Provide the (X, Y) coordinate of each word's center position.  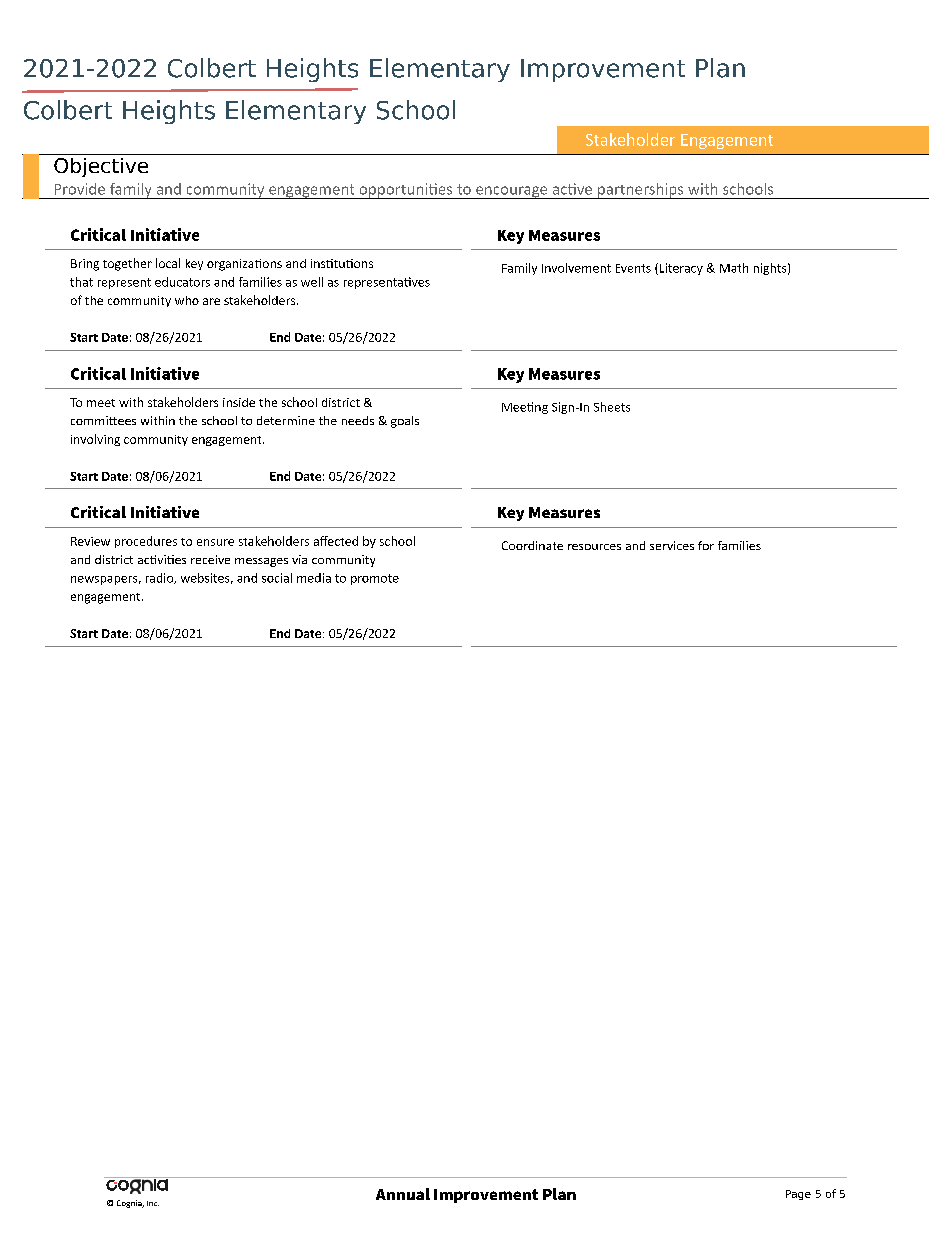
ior (706, 545)
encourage (512, 192)
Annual (403, 1194)
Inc (153, 1203)
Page (798, 1195)
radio (161, 578)
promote (375, 579)
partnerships (641, 191)
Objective (101, 167)
